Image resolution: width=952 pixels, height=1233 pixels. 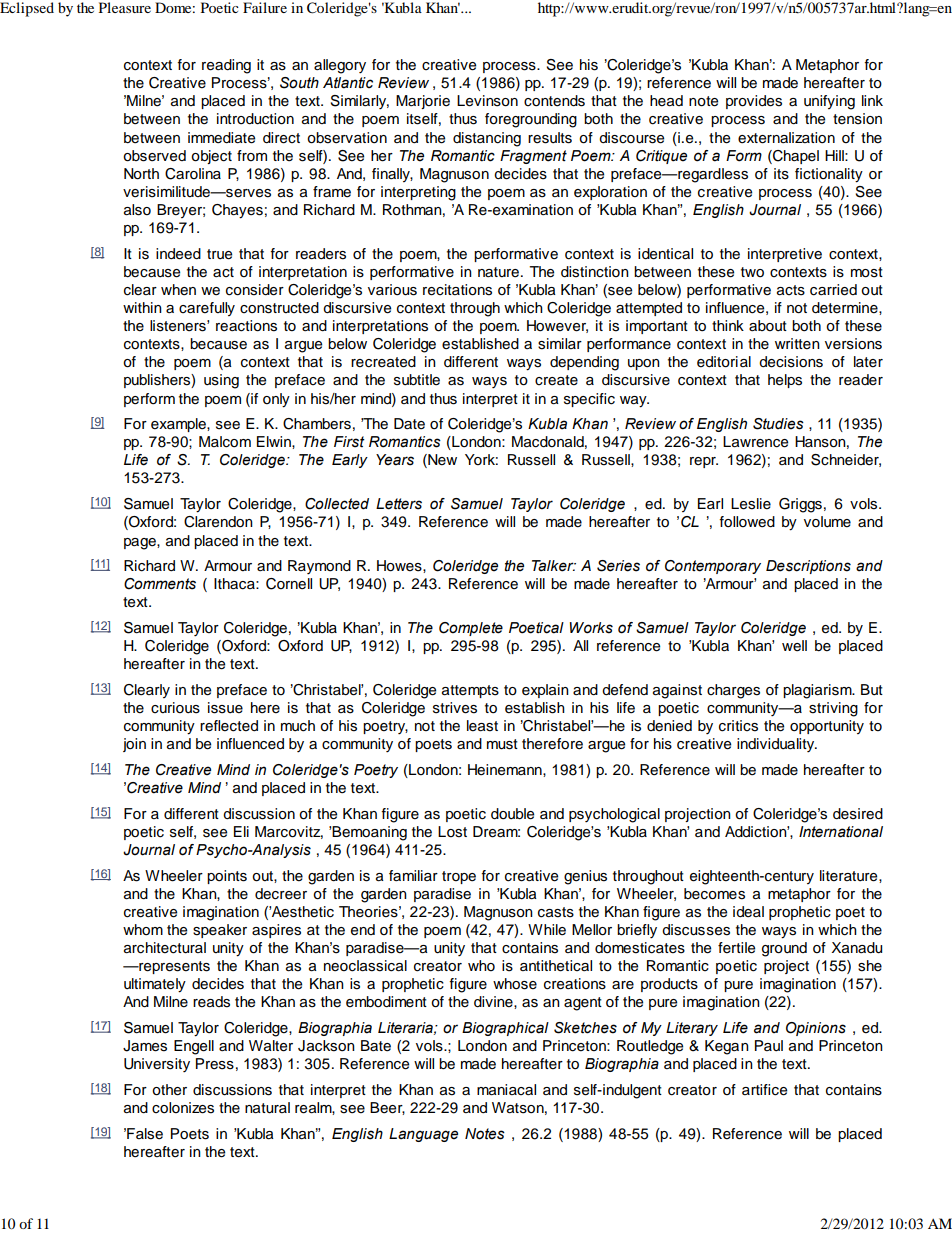 I want to click on join, so click(x=134, y=745).
